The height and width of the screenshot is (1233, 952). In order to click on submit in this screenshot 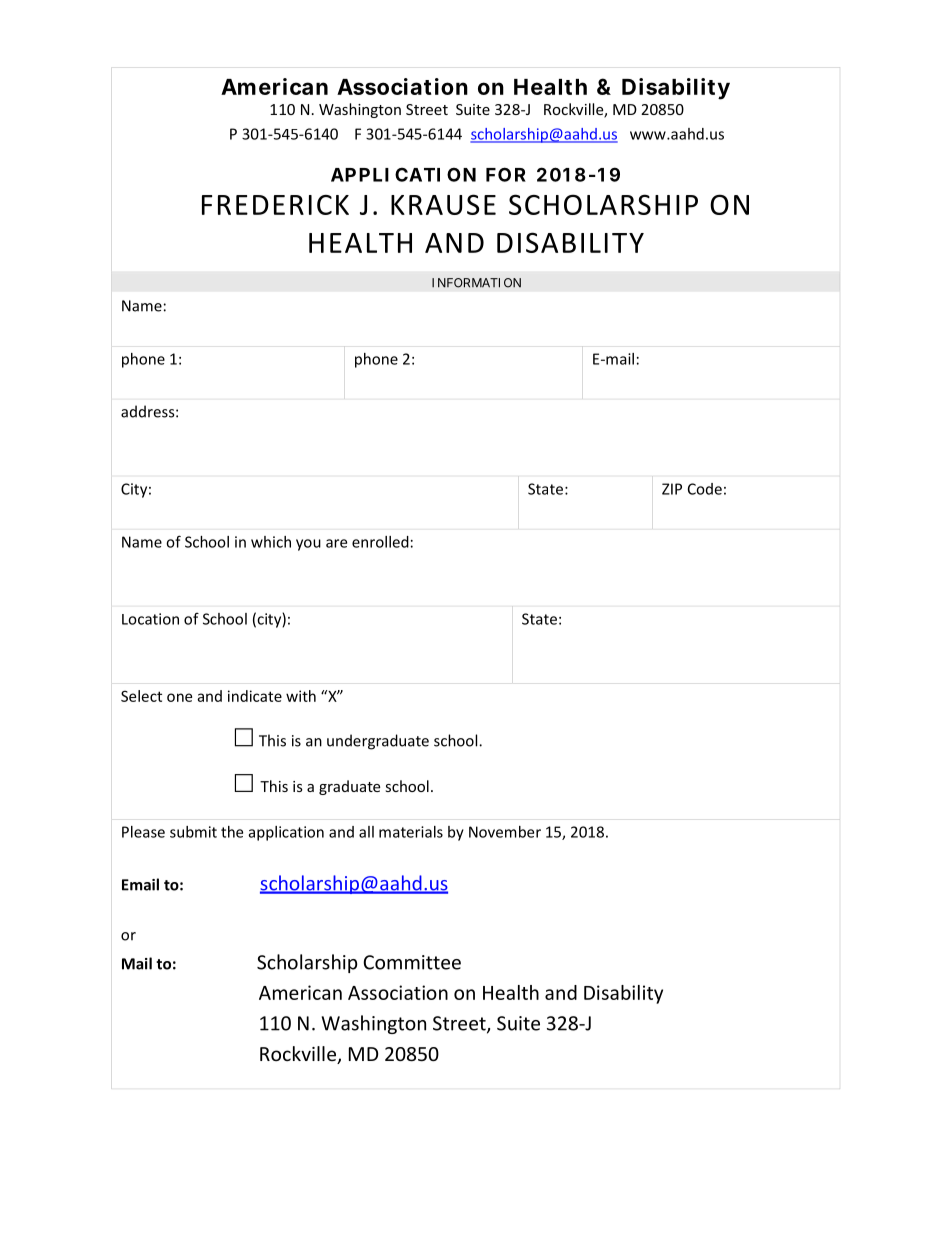, I will do `click(193, 832)`.
